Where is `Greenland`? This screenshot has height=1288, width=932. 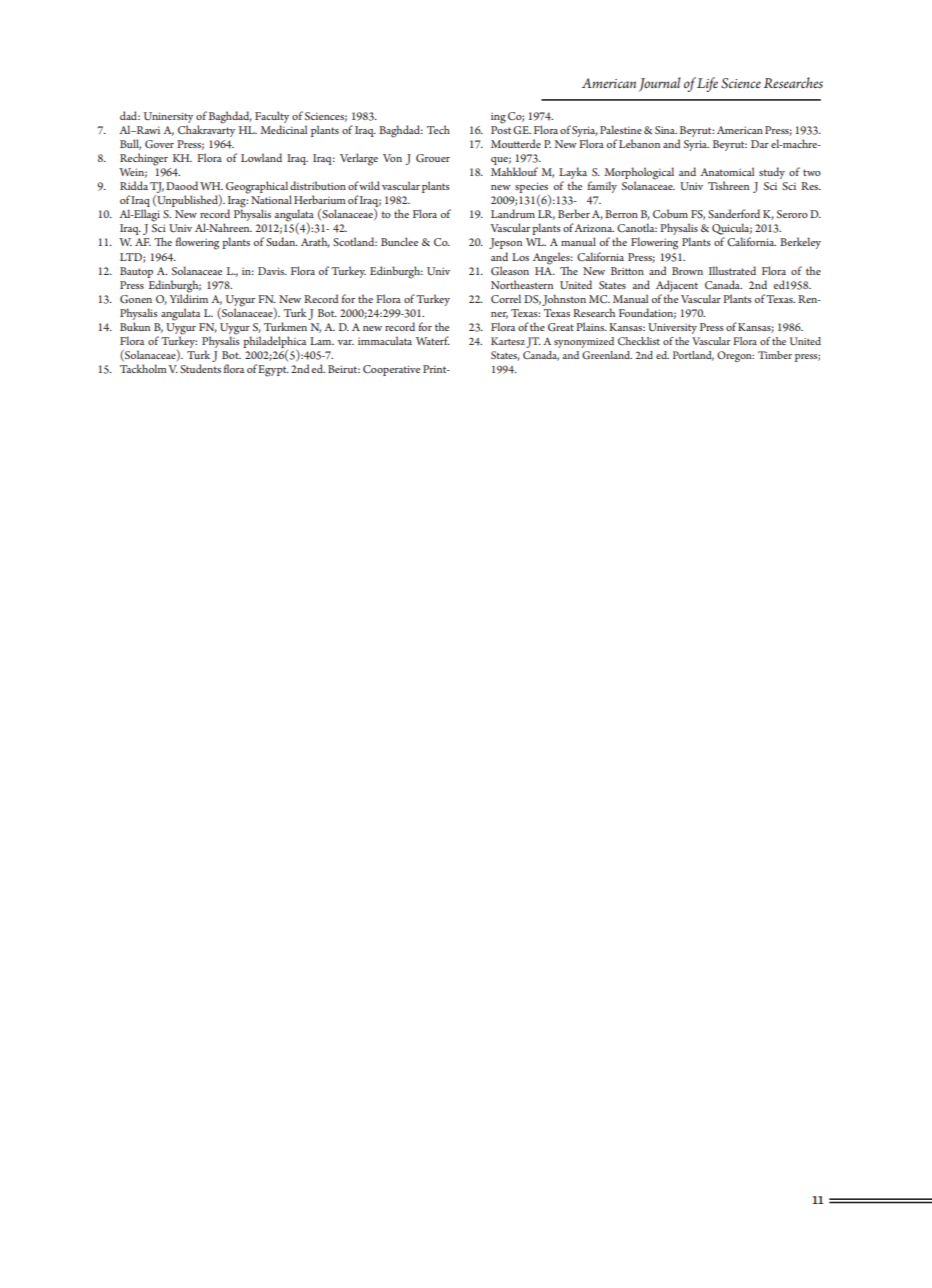 Greenland is located at coordinates (607, 355).
